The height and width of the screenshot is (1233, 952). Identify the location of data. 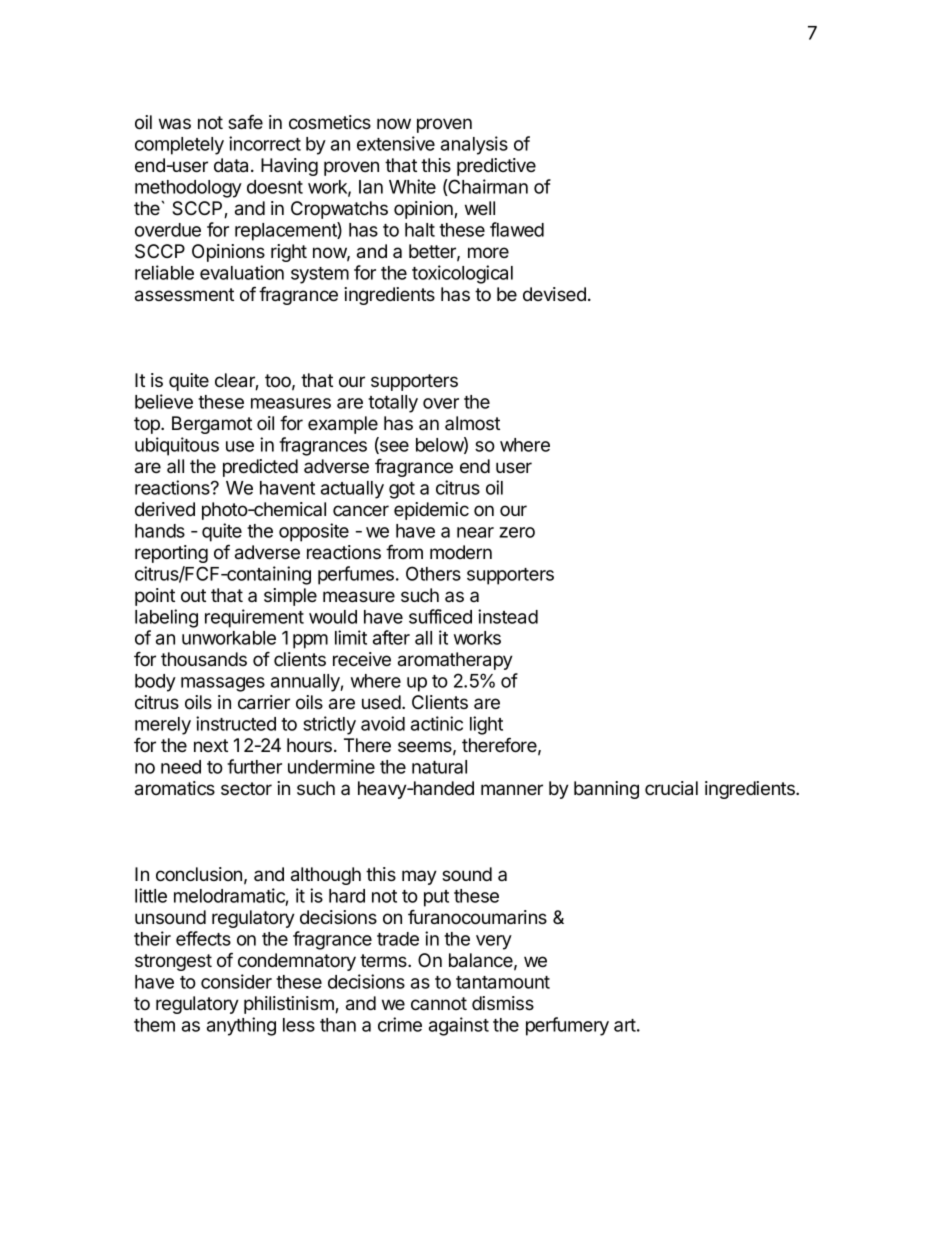
(233, 165).
